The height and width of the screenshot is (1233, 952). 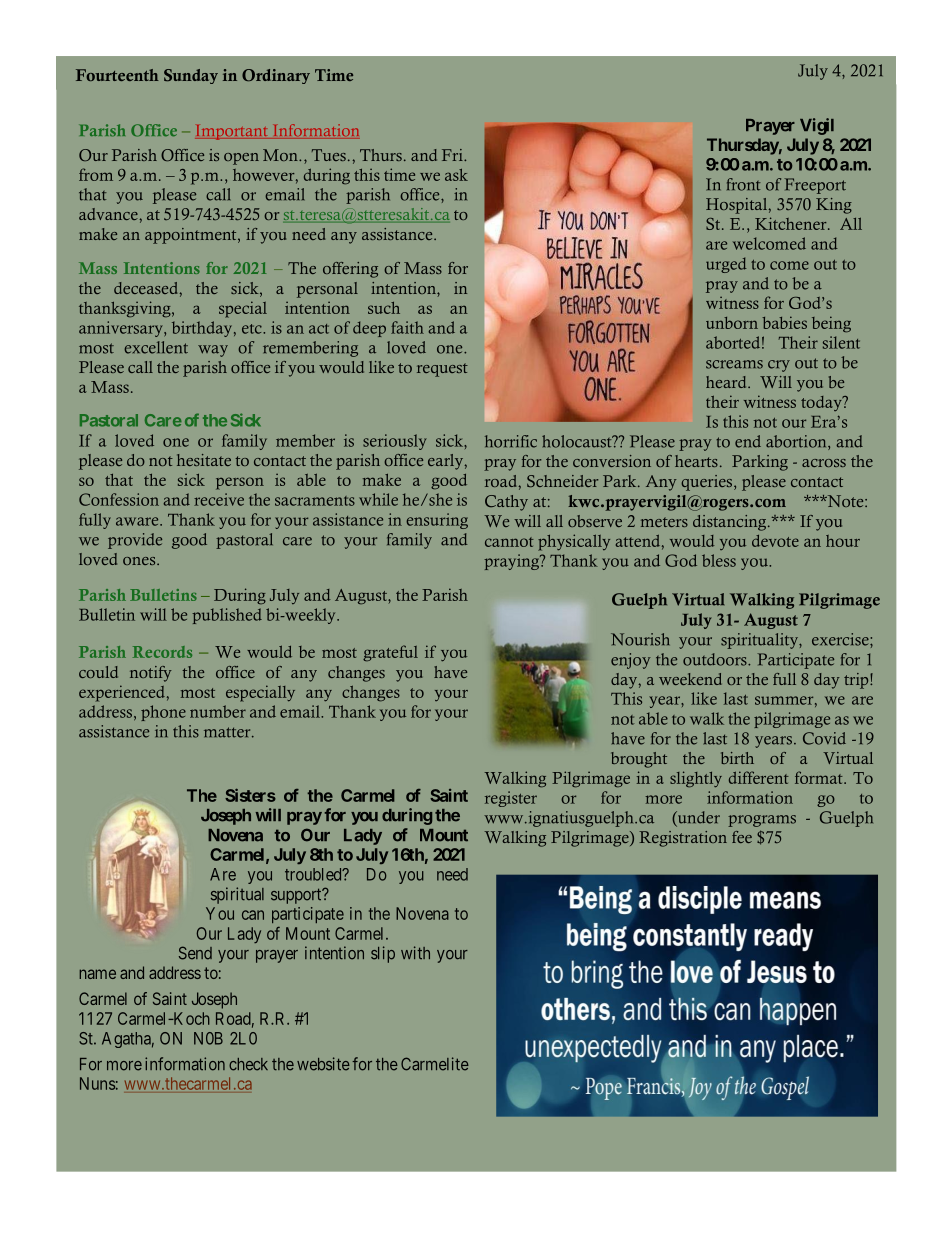 I want to click on Fri, so click(x=453, y=155).
